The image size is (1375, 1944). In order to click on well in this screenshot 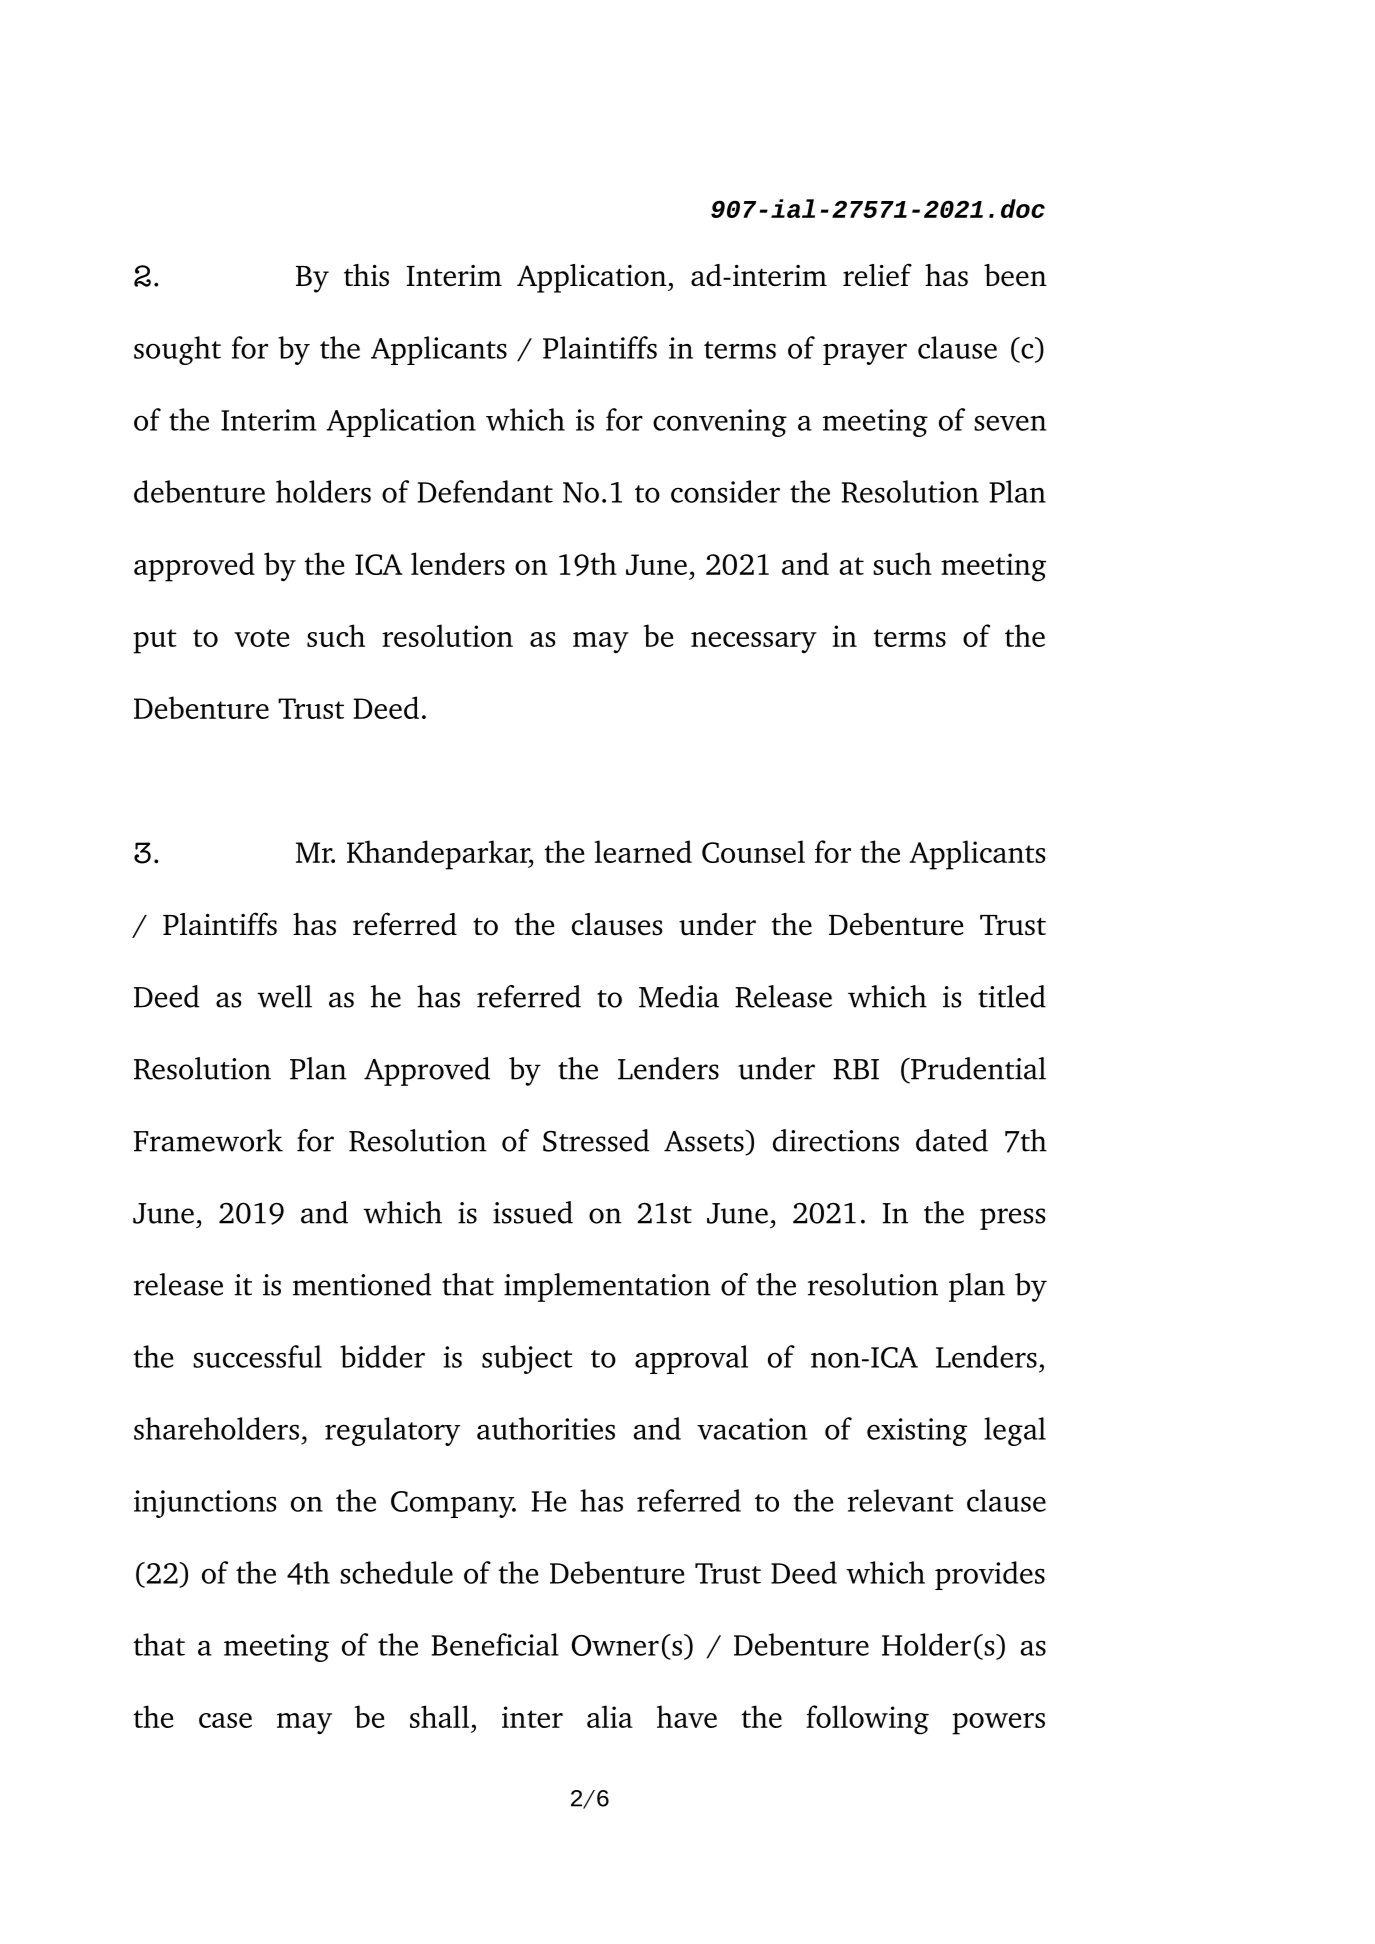, I will do `click(284, 996)`.
